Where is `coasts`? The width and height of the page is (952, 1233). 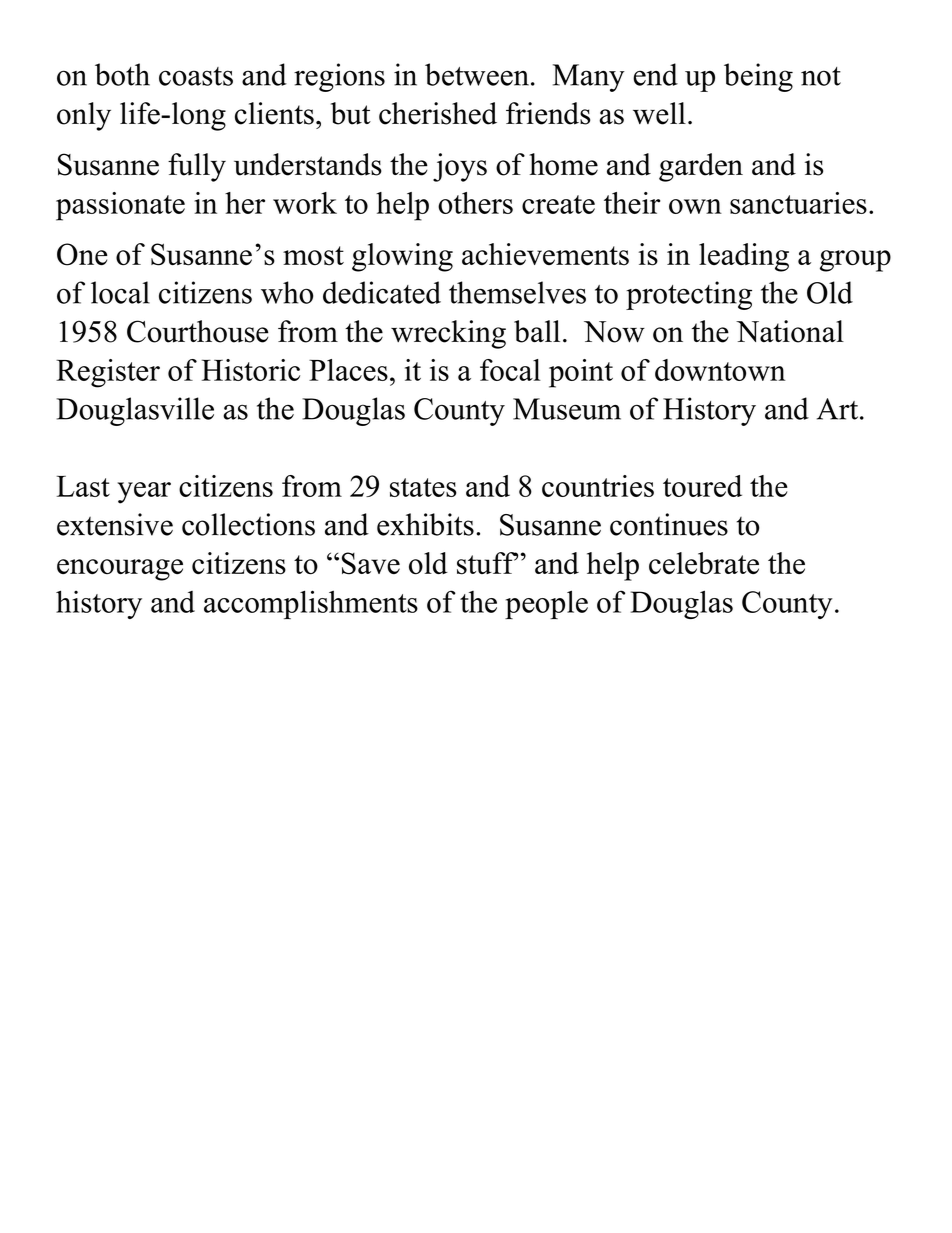 coasts is located at coordinates (196, 76).
